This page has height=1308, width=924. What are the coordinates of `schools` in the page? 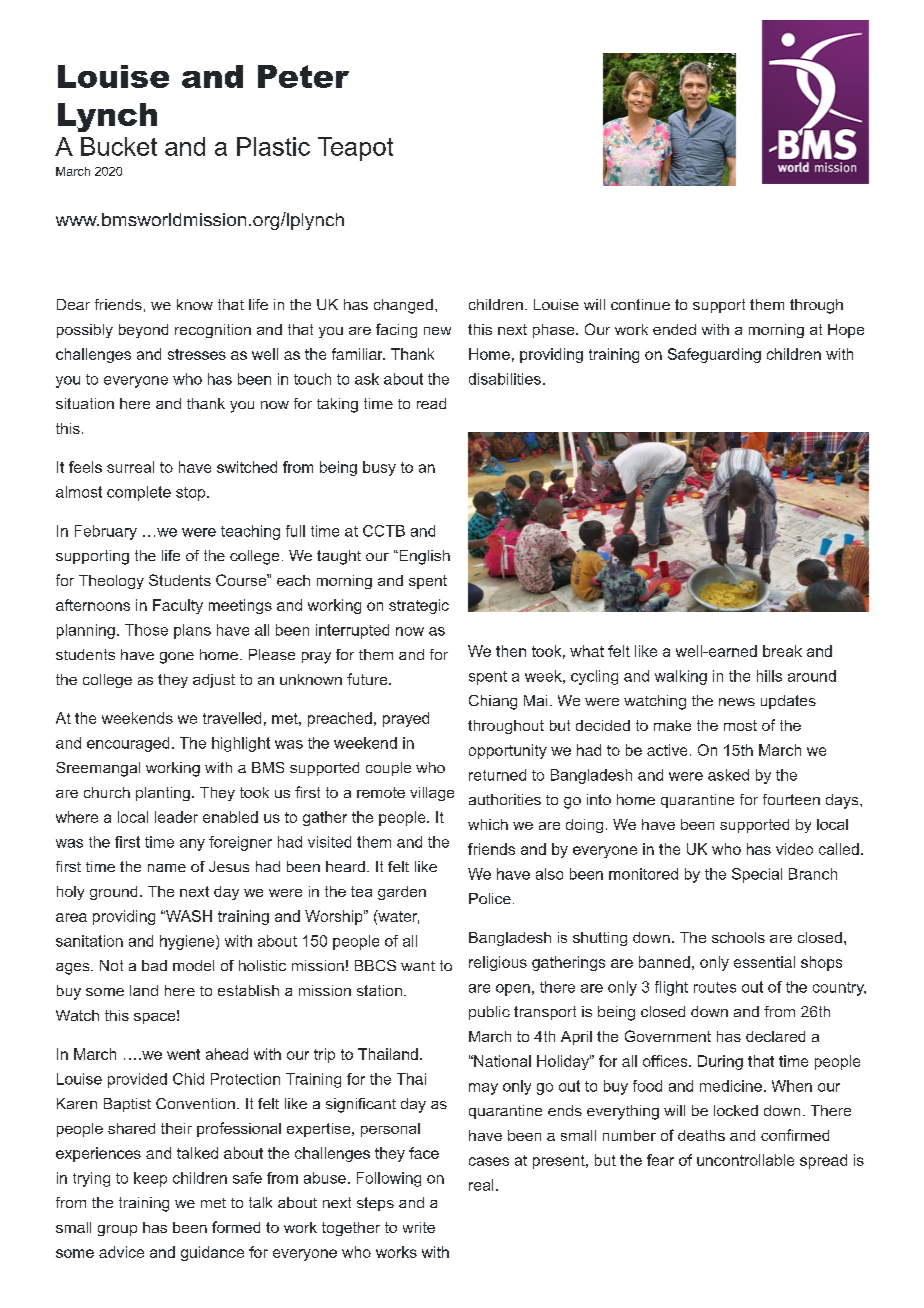 It's located at (738, 937).
